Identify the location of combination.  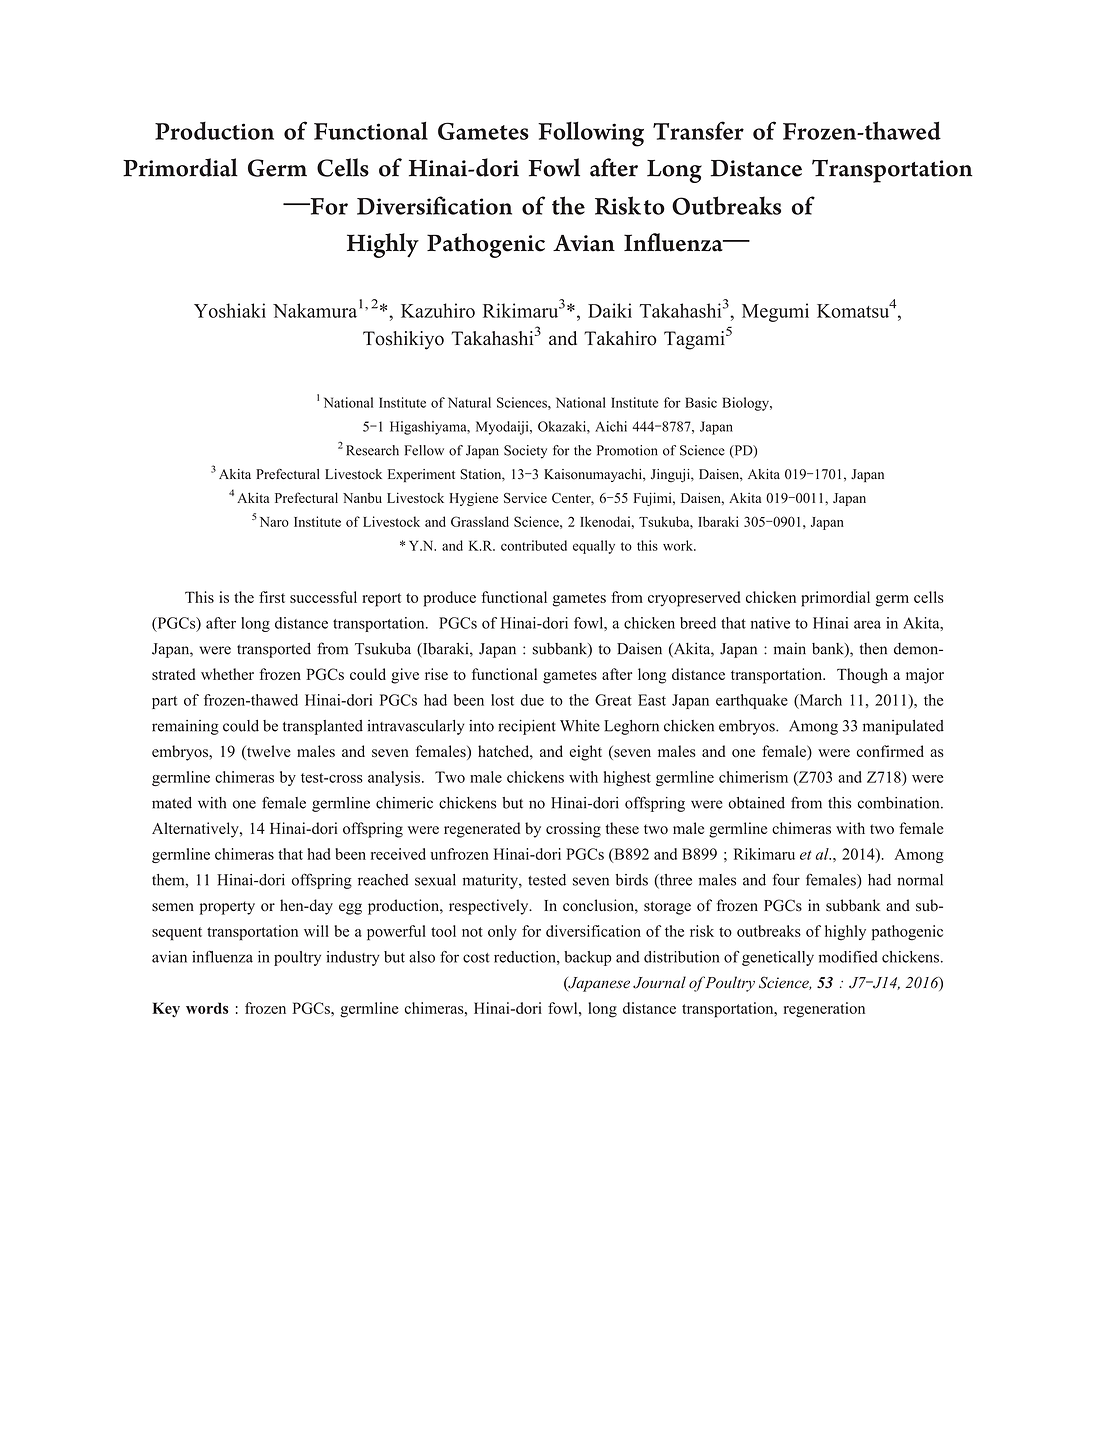
(900, 803).
